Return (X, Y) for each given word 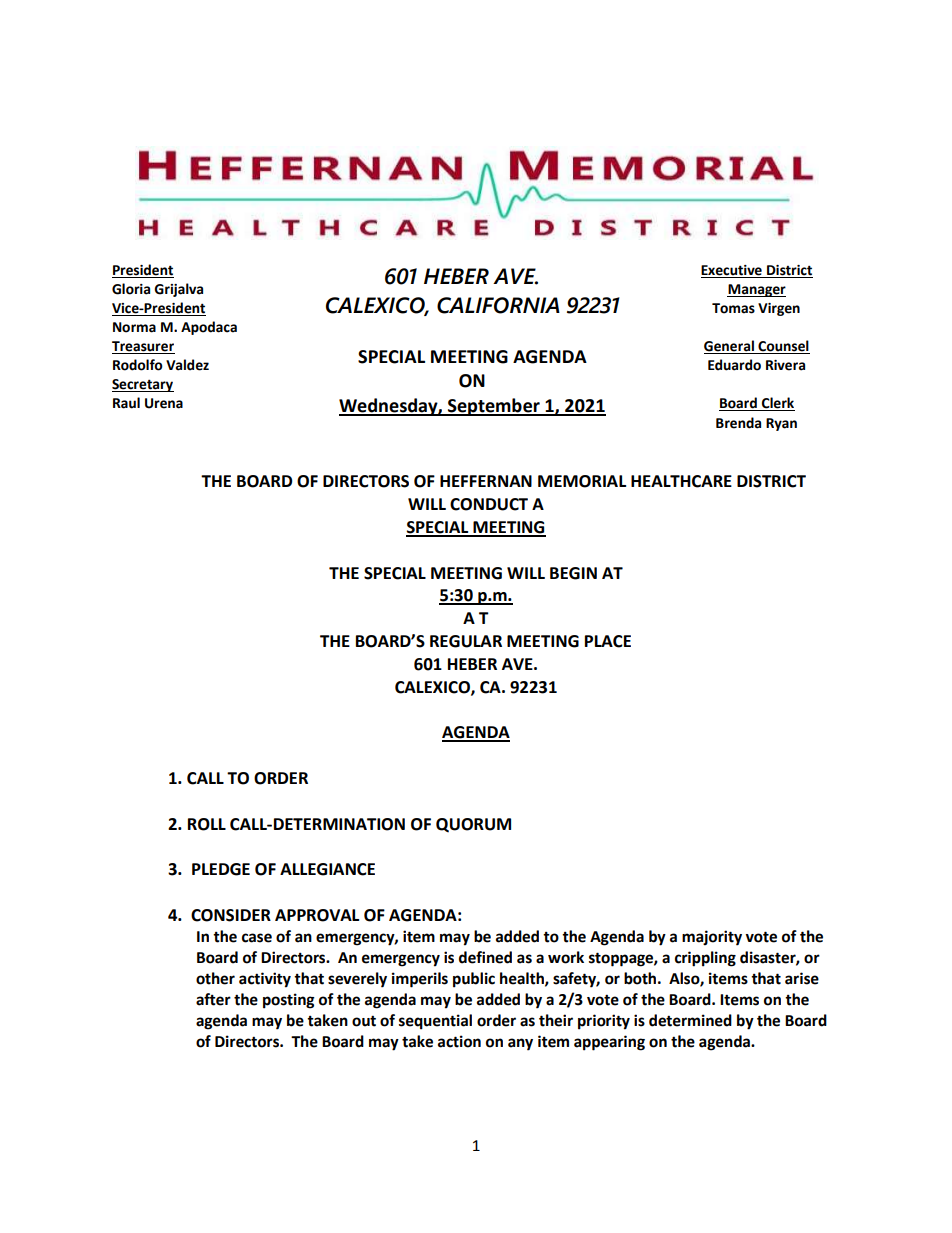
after (213, 999)
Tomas (733, 308)
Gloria (131, 289)
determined (690, 1020)
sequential (435, 1022)
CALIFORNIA (498, 305)
